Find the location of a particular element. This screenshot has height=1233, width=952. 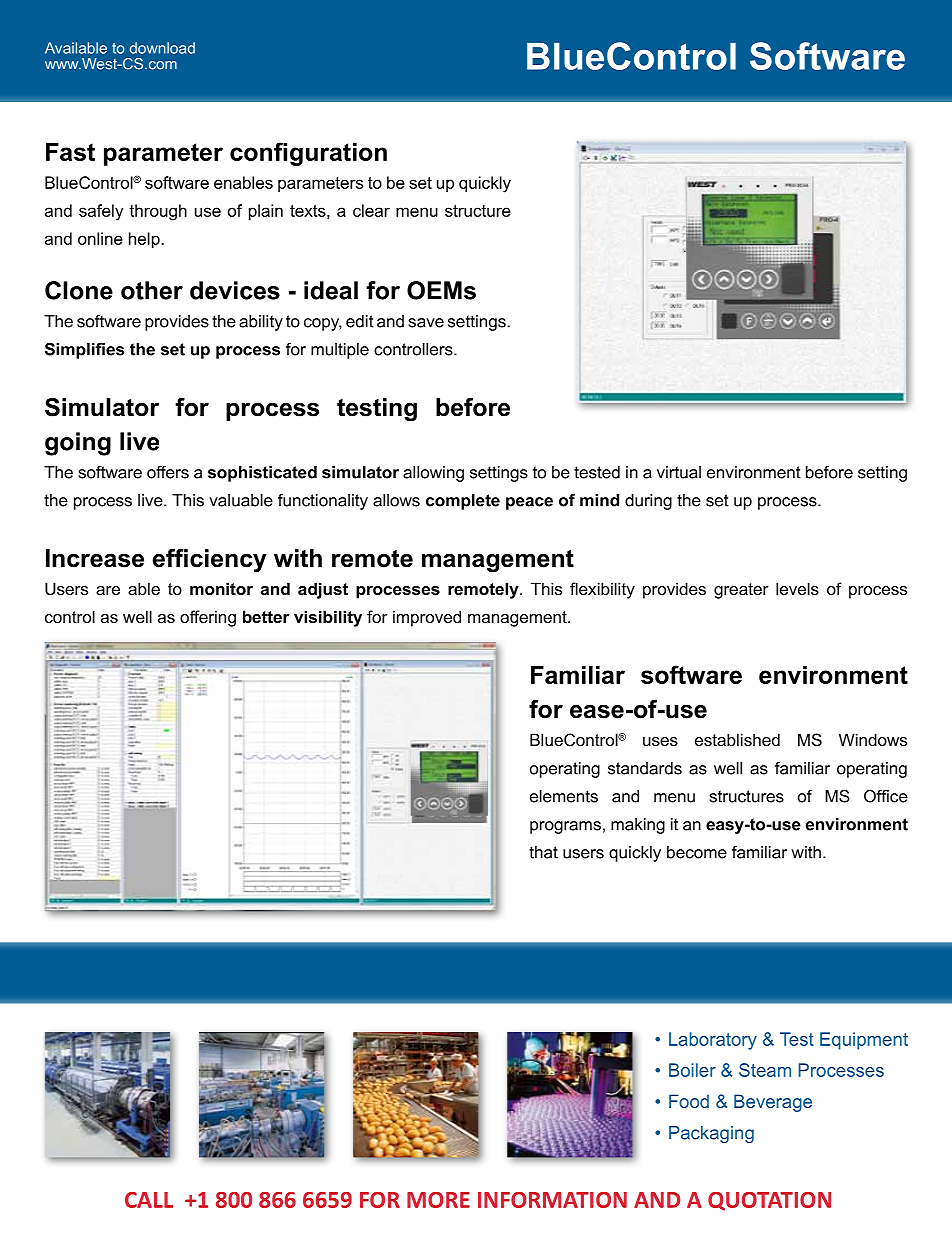

MORE is located at coordinates (438, 1200).
